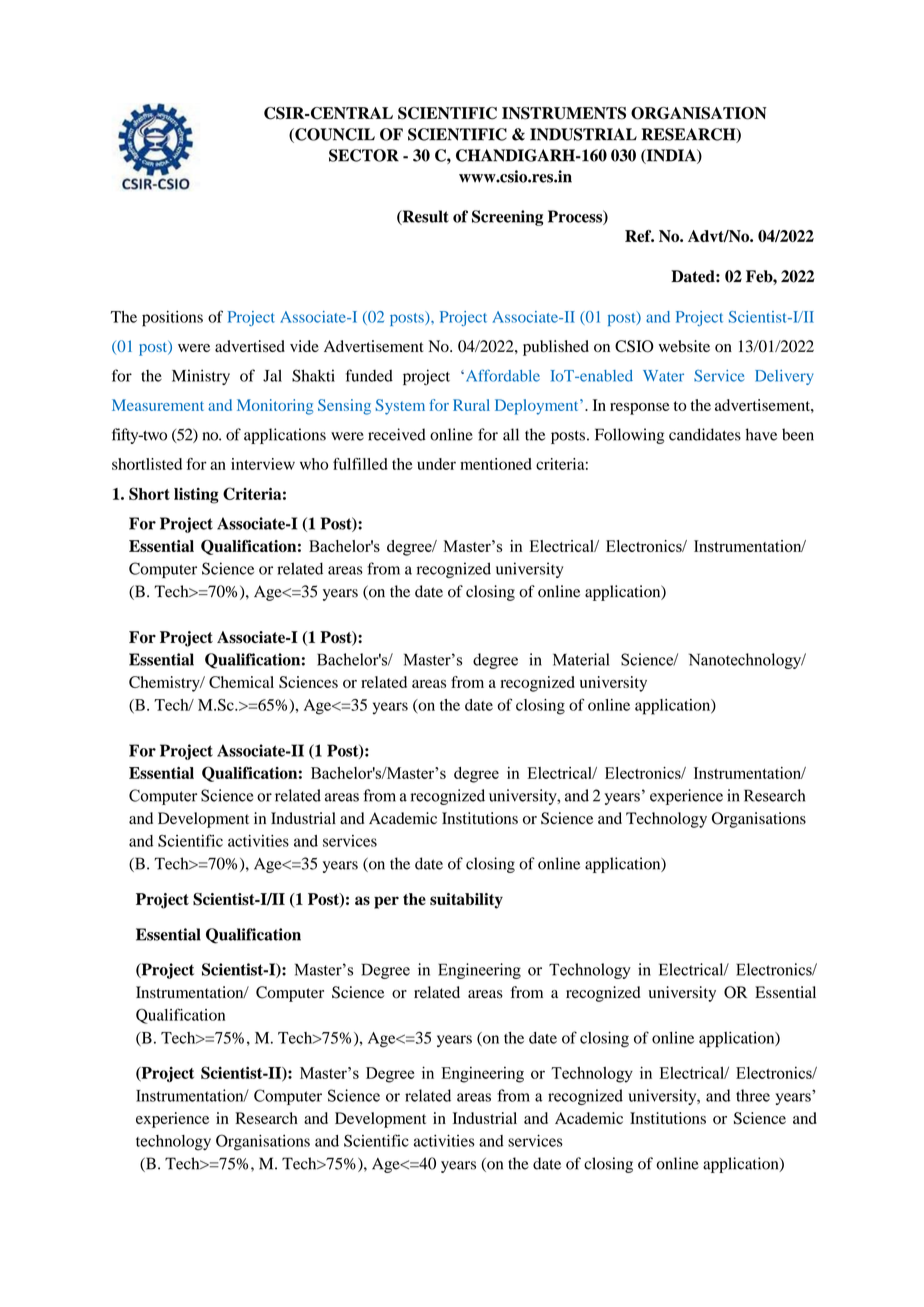  What do you see at coordinates (501, 375) in the screenshot?
I see `Affordable` at bounding box center [501, 375].
